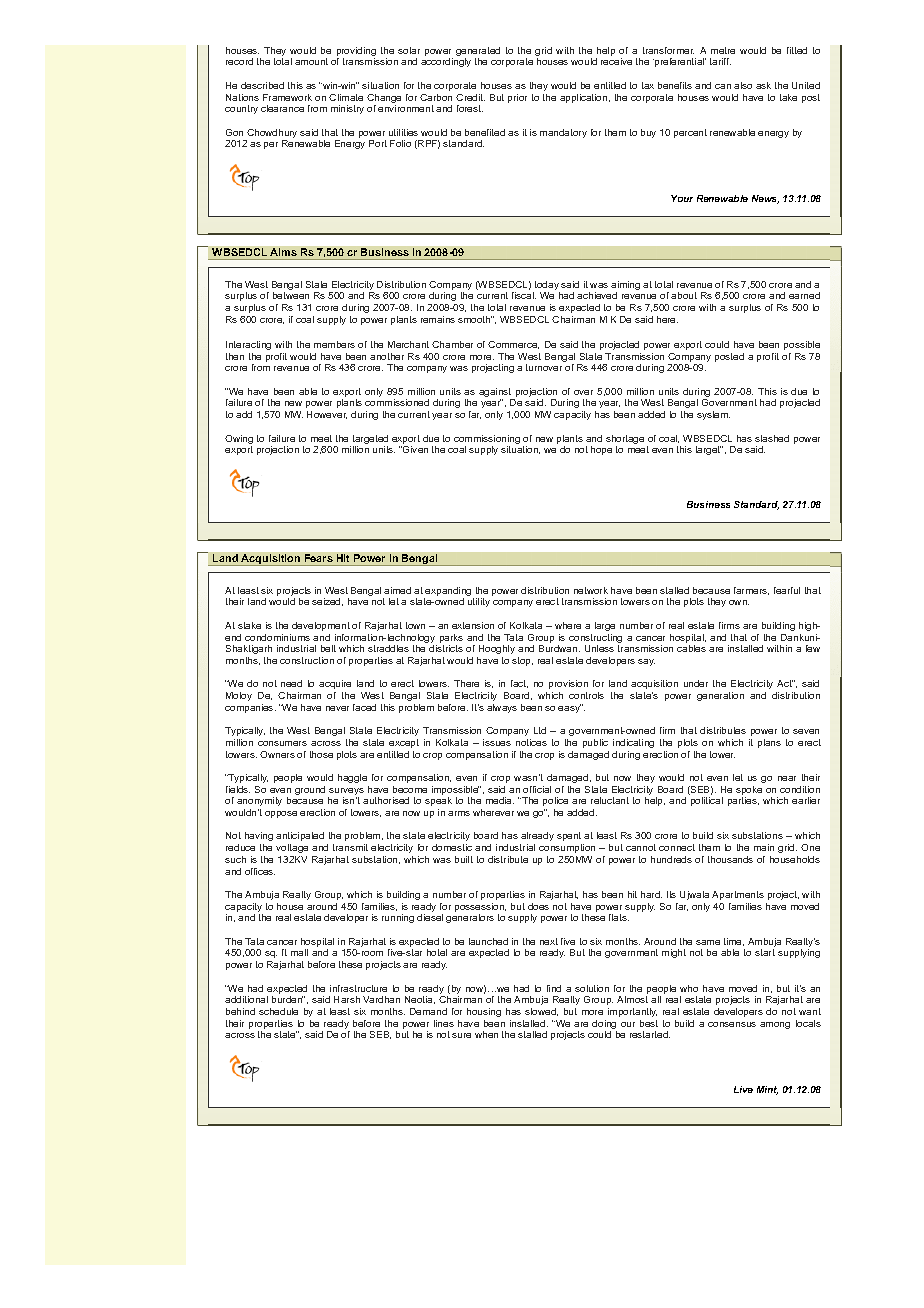 The height and width of the page is (1308, 924). Describe the element at coordinates (751, 591) in the page. I see `farmers` at that location.
